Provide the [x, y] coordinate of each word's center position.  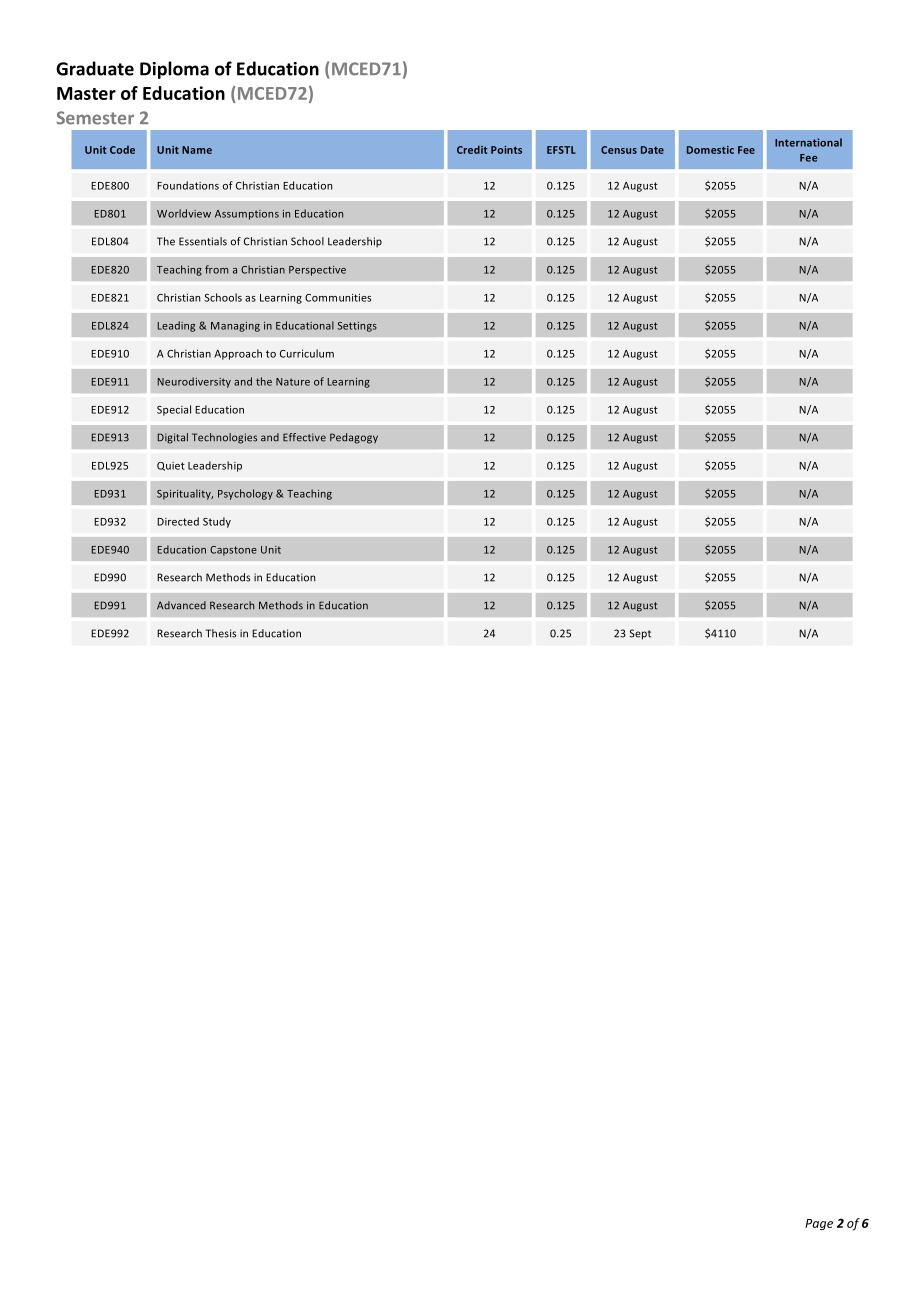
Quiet [171, 466]
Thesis [221, 633]
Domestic [710, 150]
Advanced [181, 605]
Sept [640, 634]
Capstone [233, 551]
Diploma [174, 70]
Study [217, 522]
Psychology [245, 494]
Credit [472, 149]
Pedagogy [354, 438]
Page [819, 1225]
